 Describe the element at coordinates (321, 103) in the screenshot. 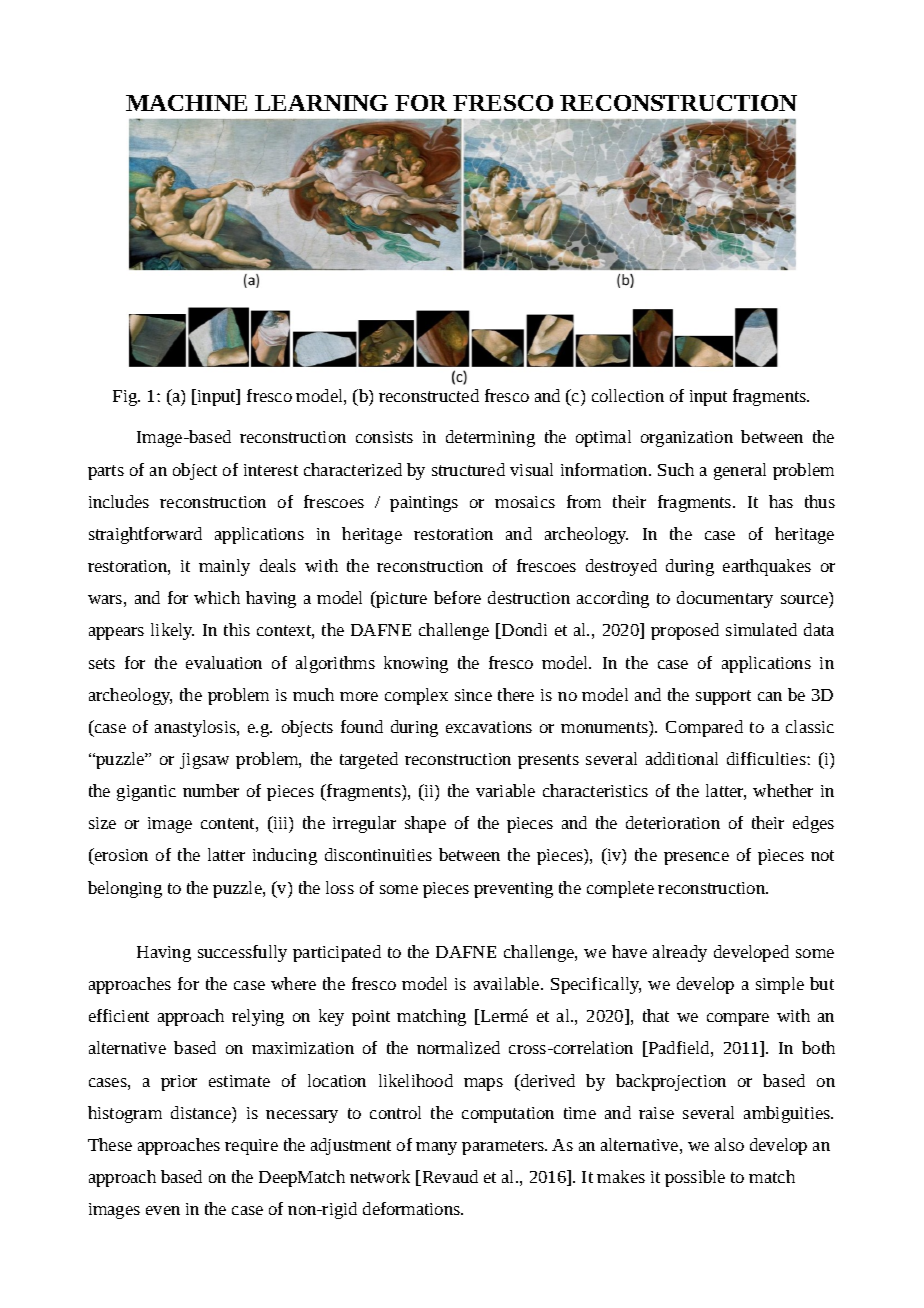

I see `LEARNING` at that location.
